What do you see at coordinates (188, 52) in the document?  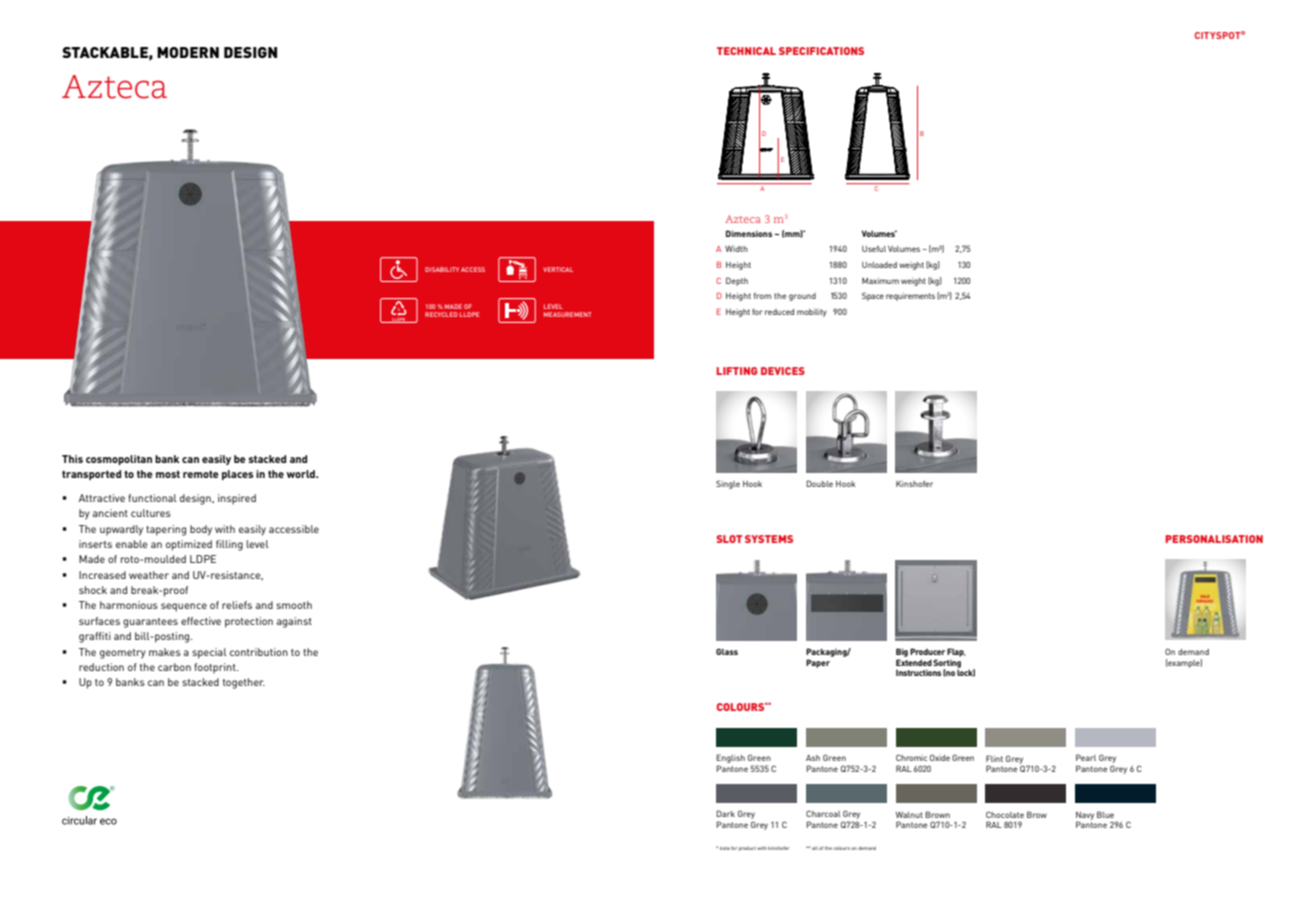 I see `MODERN` at bounding box center [188, 52].
